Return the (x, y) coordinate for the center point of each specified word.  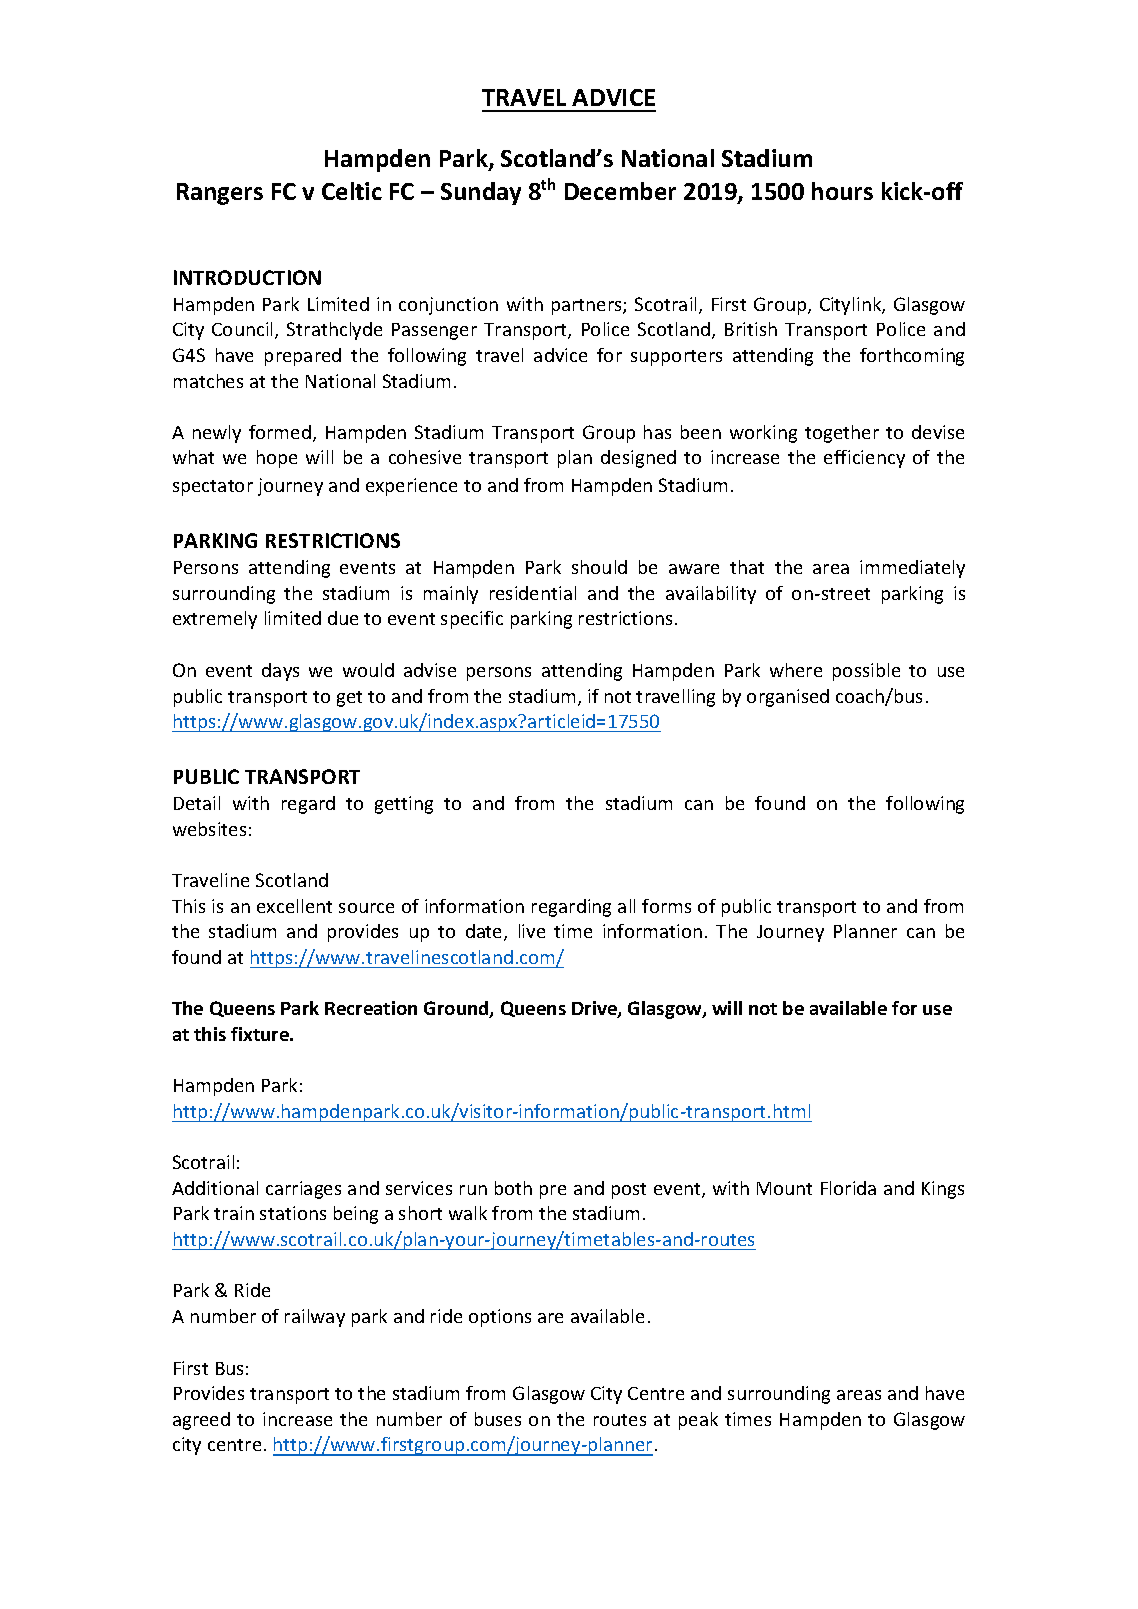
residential (533, 593)
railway (315, 1318)
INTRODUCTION (247, 277)
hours (842, 191)
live (532, 931)
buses (498, 1419)
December (620, 191)
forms (666, 906)
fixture (261, 1034)
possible (866, 672)
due (343, 618)
